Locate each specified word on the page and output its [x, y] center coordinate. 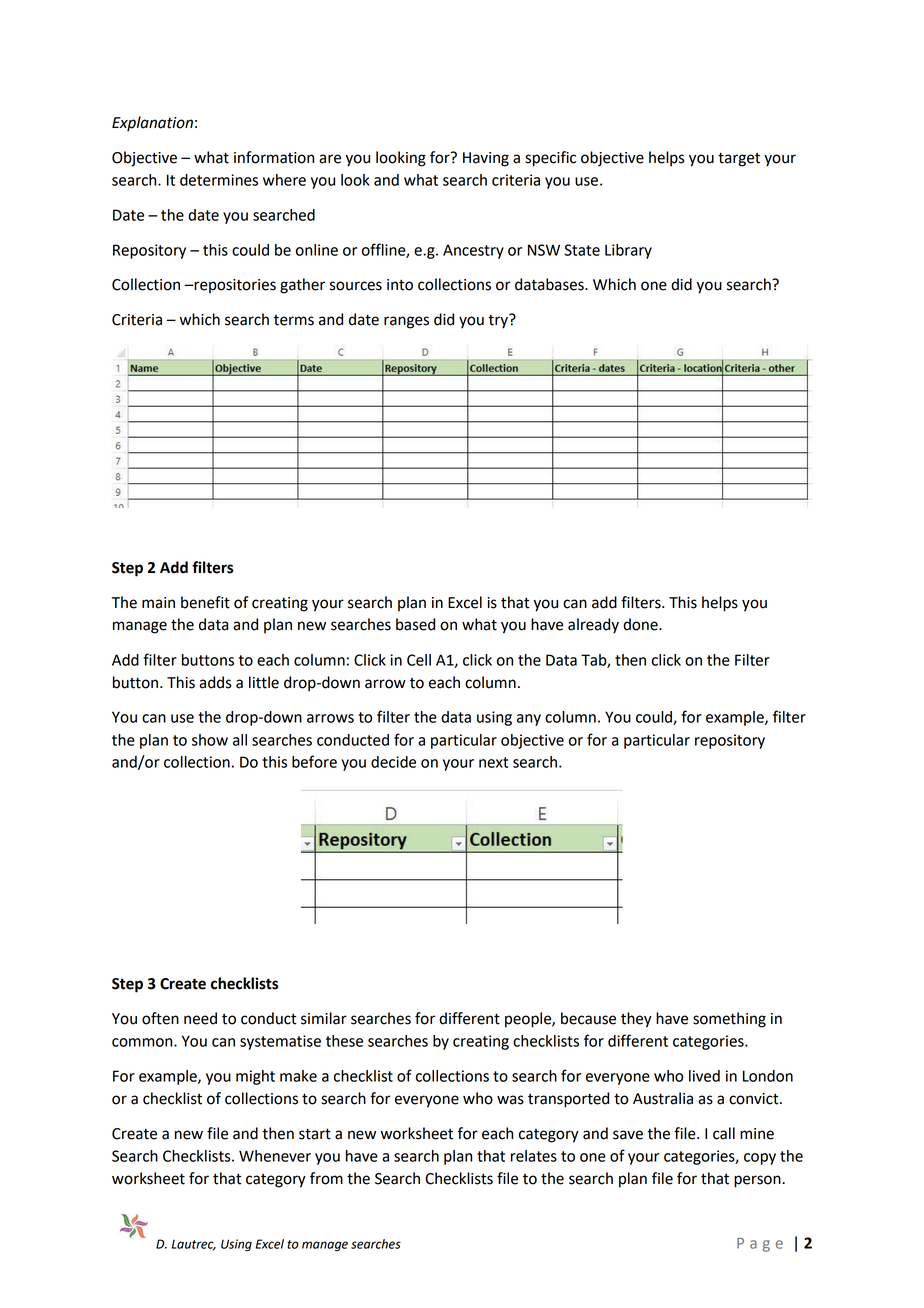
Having [486, 159]
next [493, 762]
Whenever [275, 1156]
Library [628, 251]
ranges [406, 322]
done [641, 624]
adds [215, 682]
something [729, 1020]
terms [294, 320]
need [200, 1018]
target [739, 159]
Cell [419, 660]
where [284, 180]
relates [534, 1156]
